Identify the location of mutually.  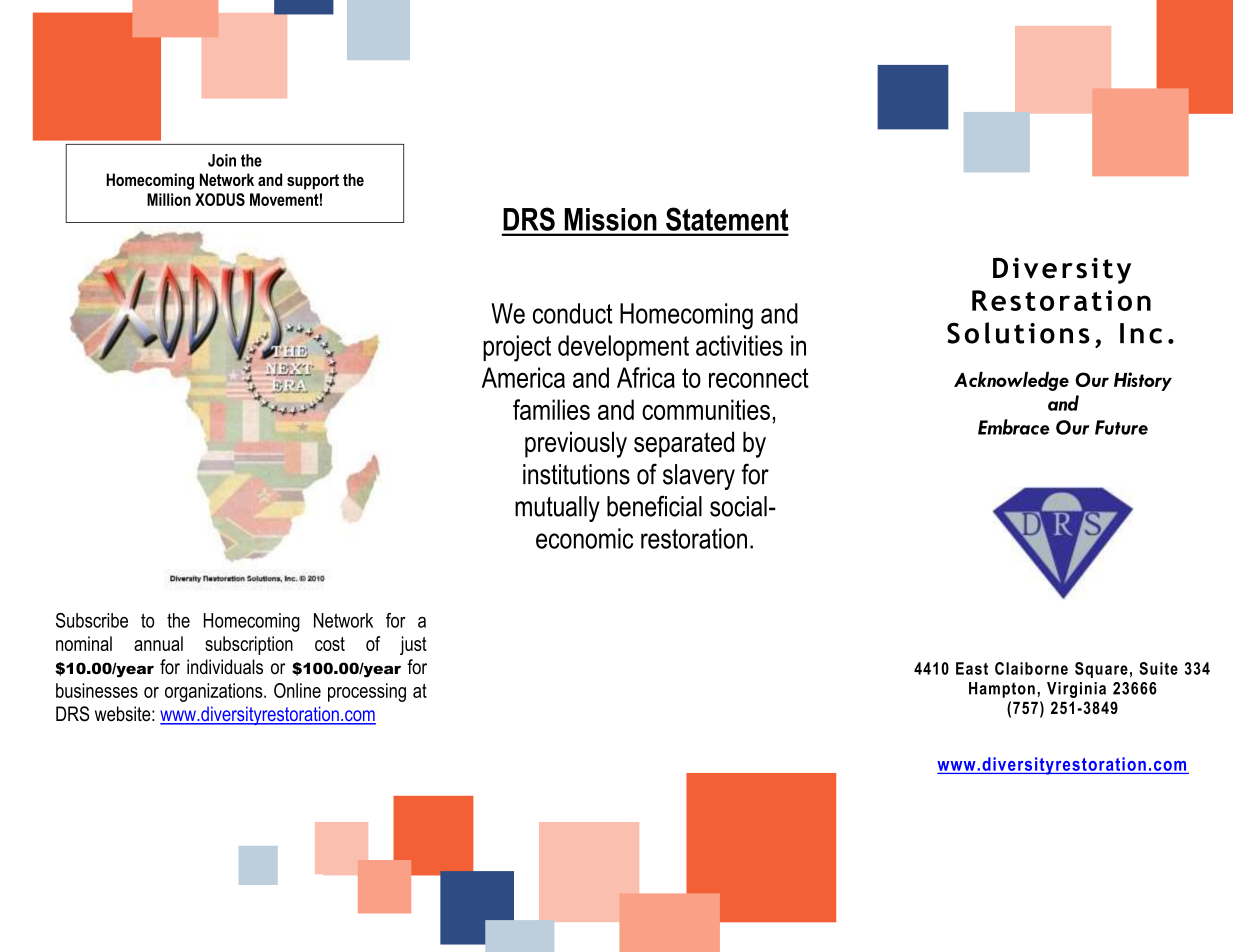
(557, 509).
